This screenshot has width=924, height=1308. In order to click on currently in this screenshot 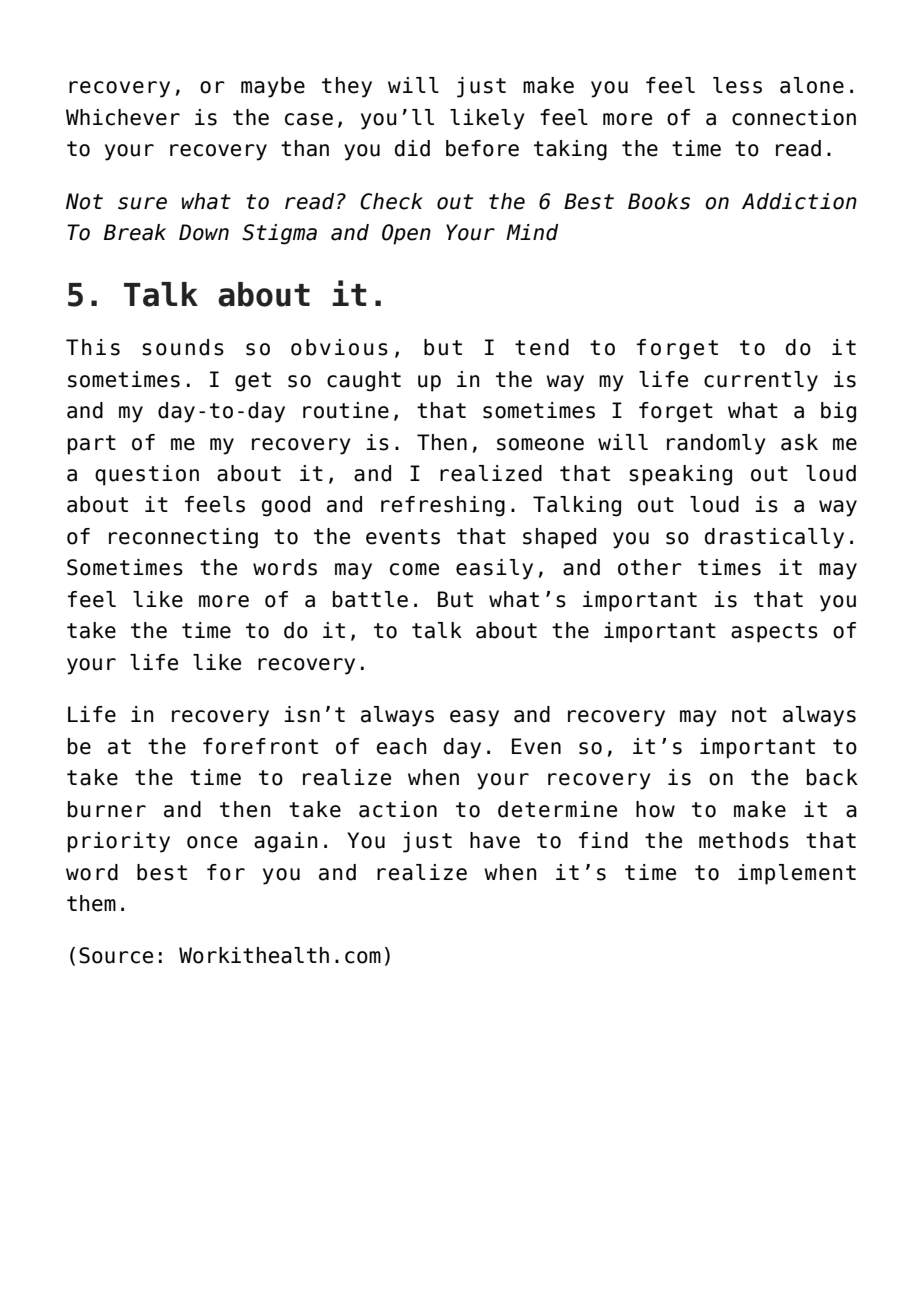, I will do `click(761, 381)`.
